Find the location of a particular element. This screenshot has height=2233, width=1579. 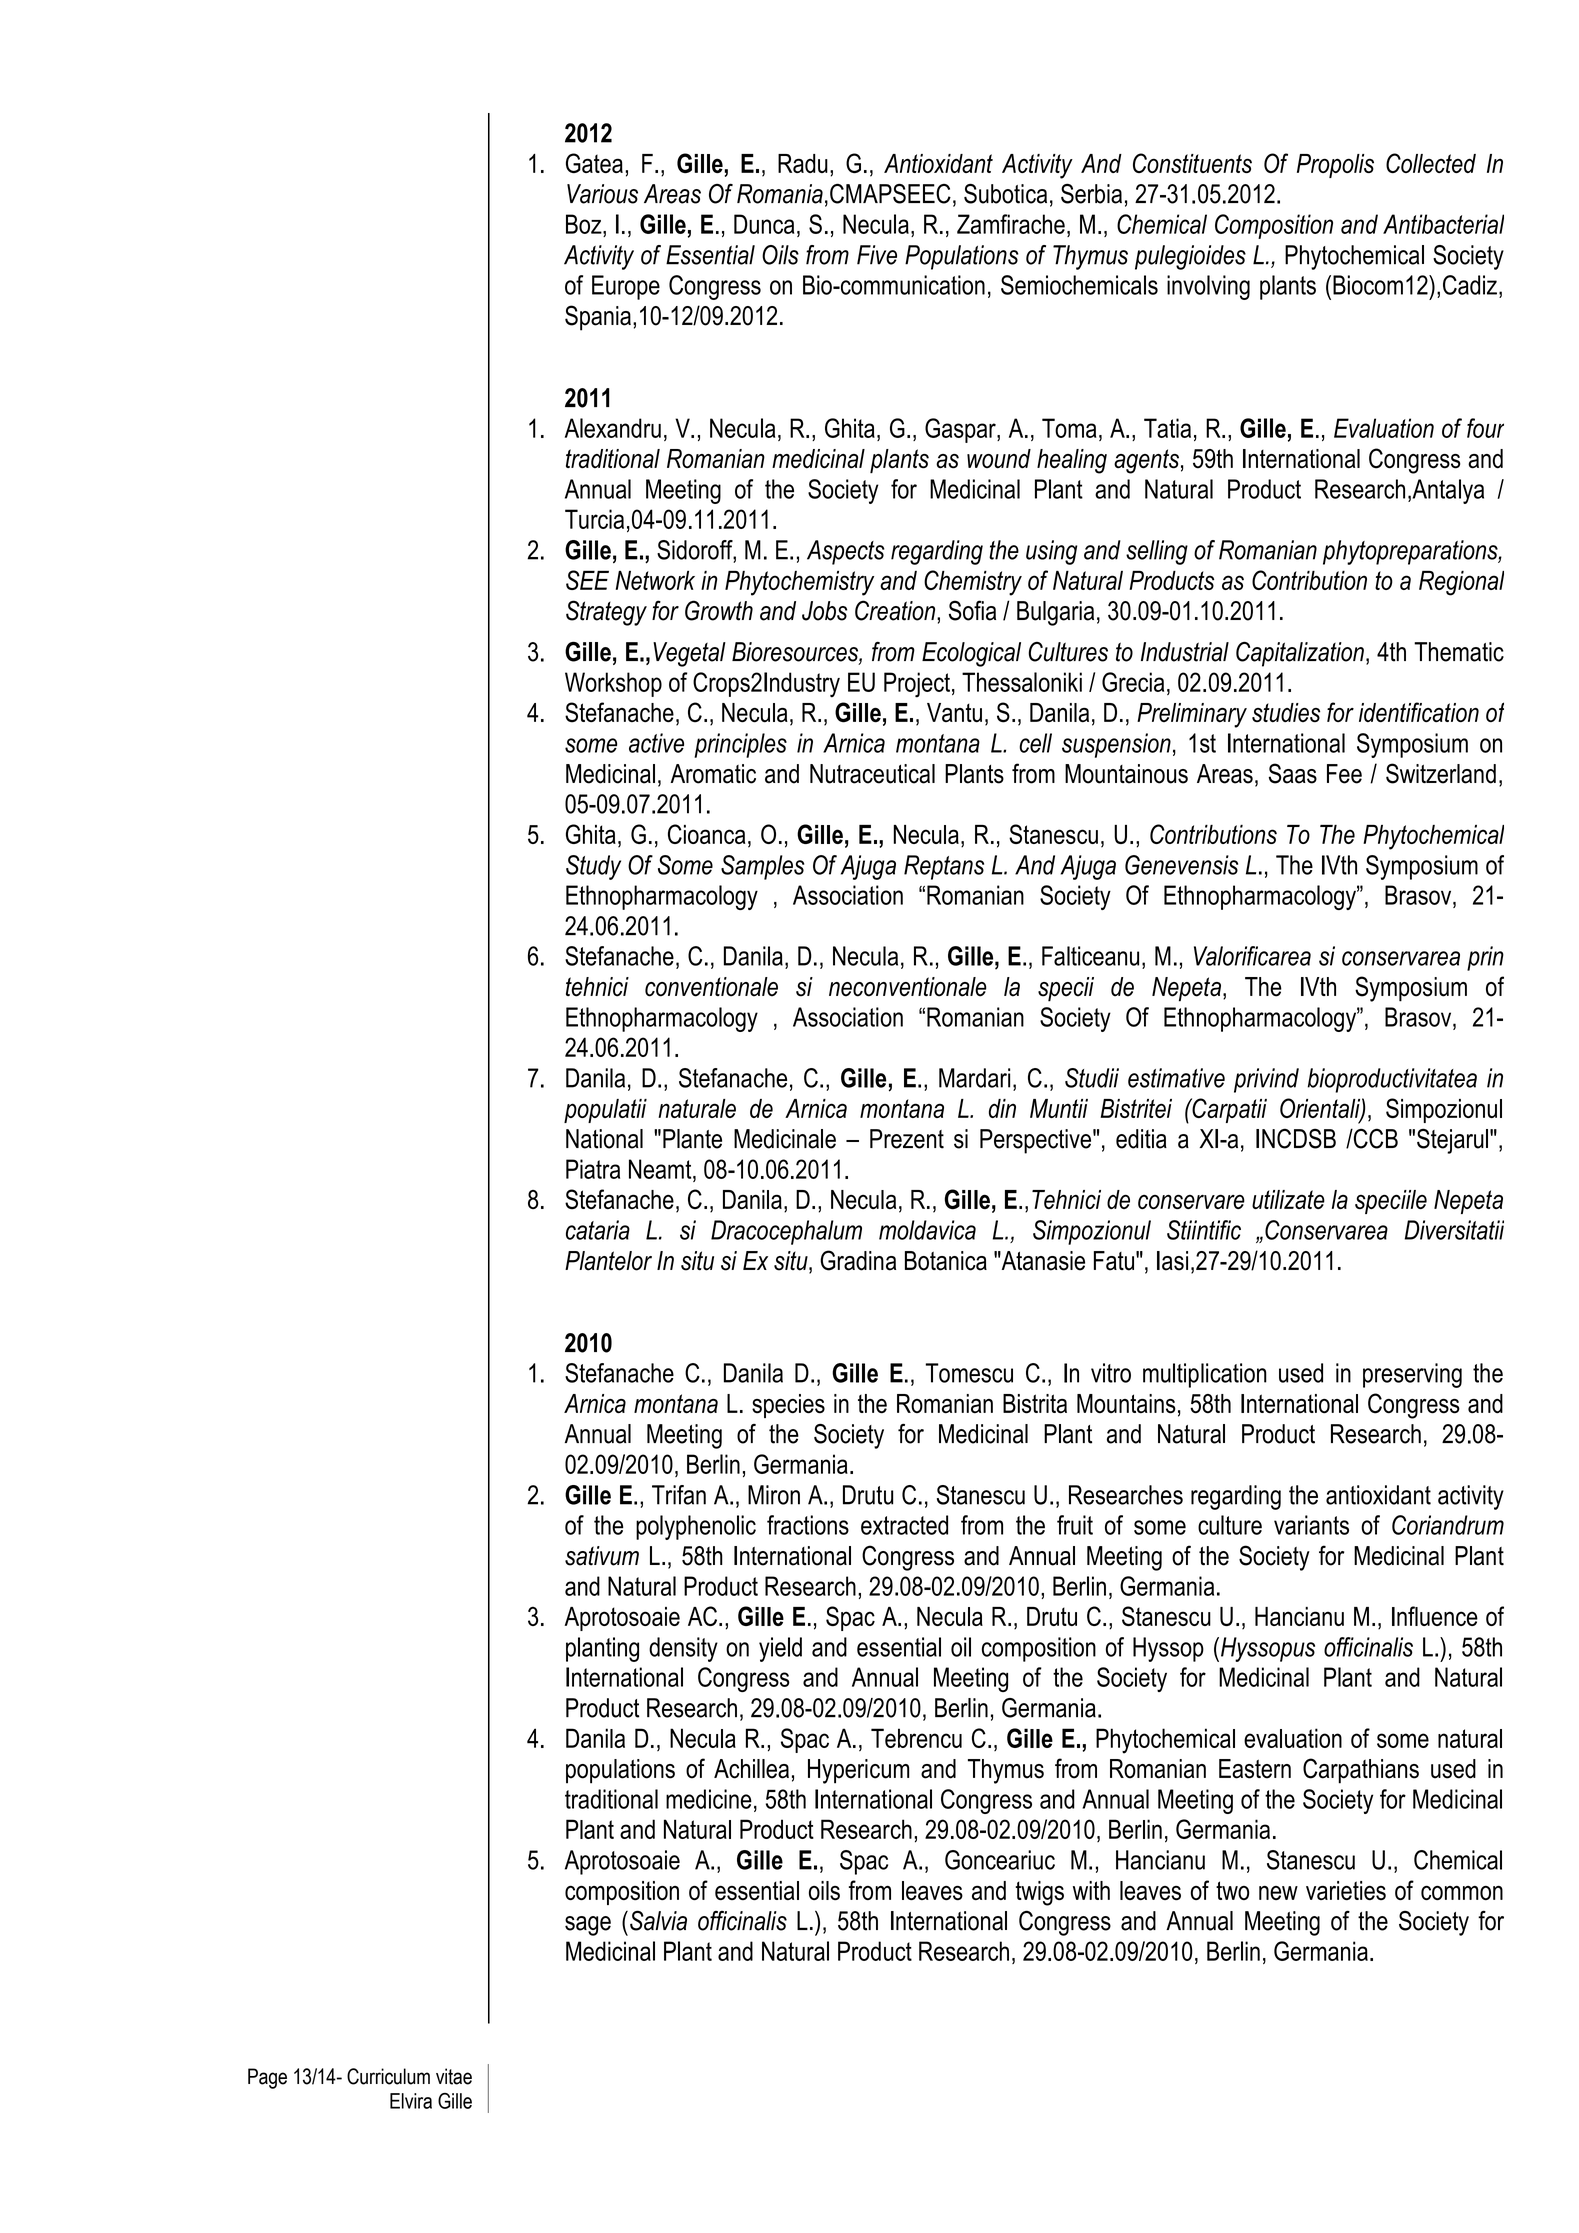

Project is located at coordinates (917, 685).
